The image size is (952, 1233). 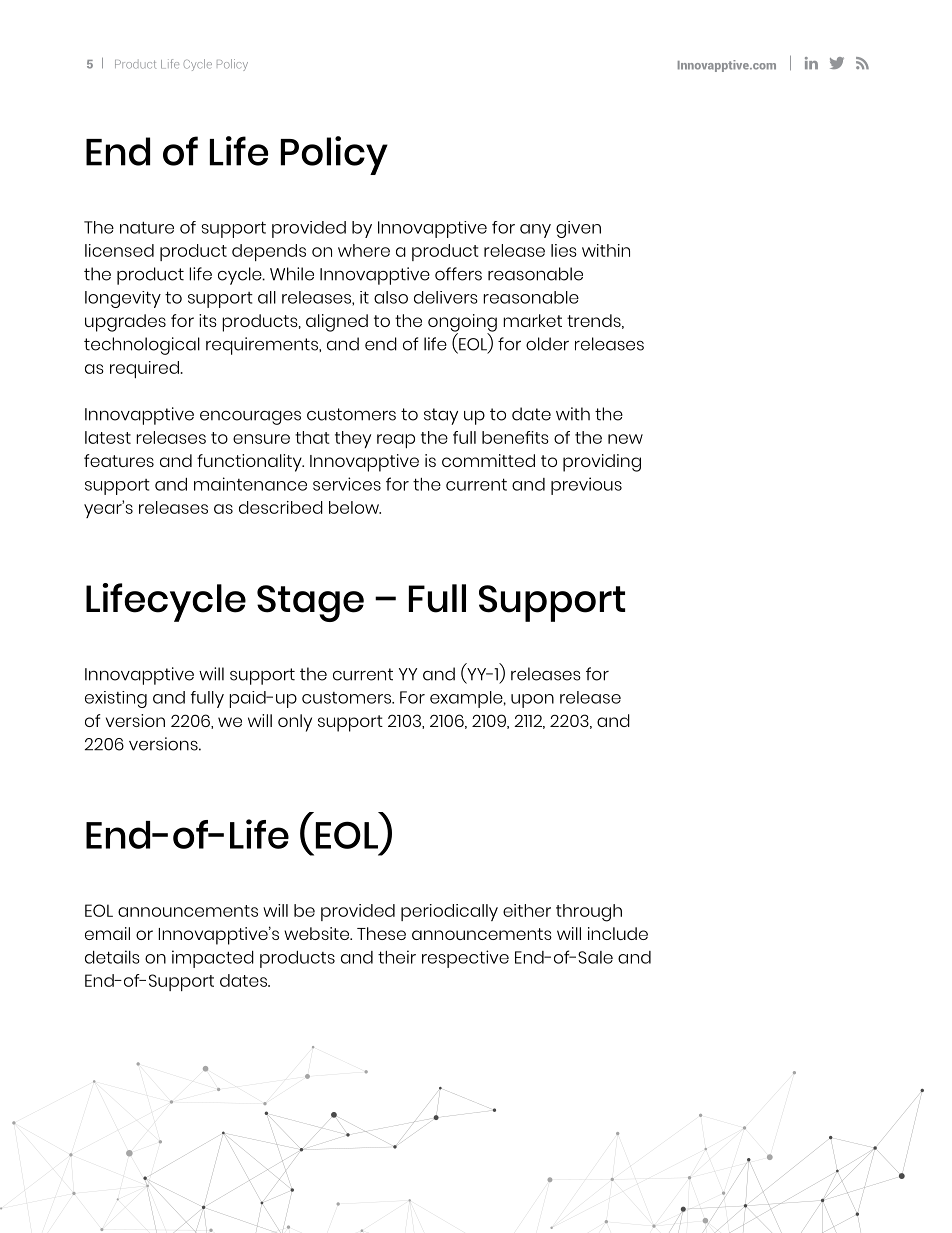 I want to click on below, so click(x=355, y=507).
